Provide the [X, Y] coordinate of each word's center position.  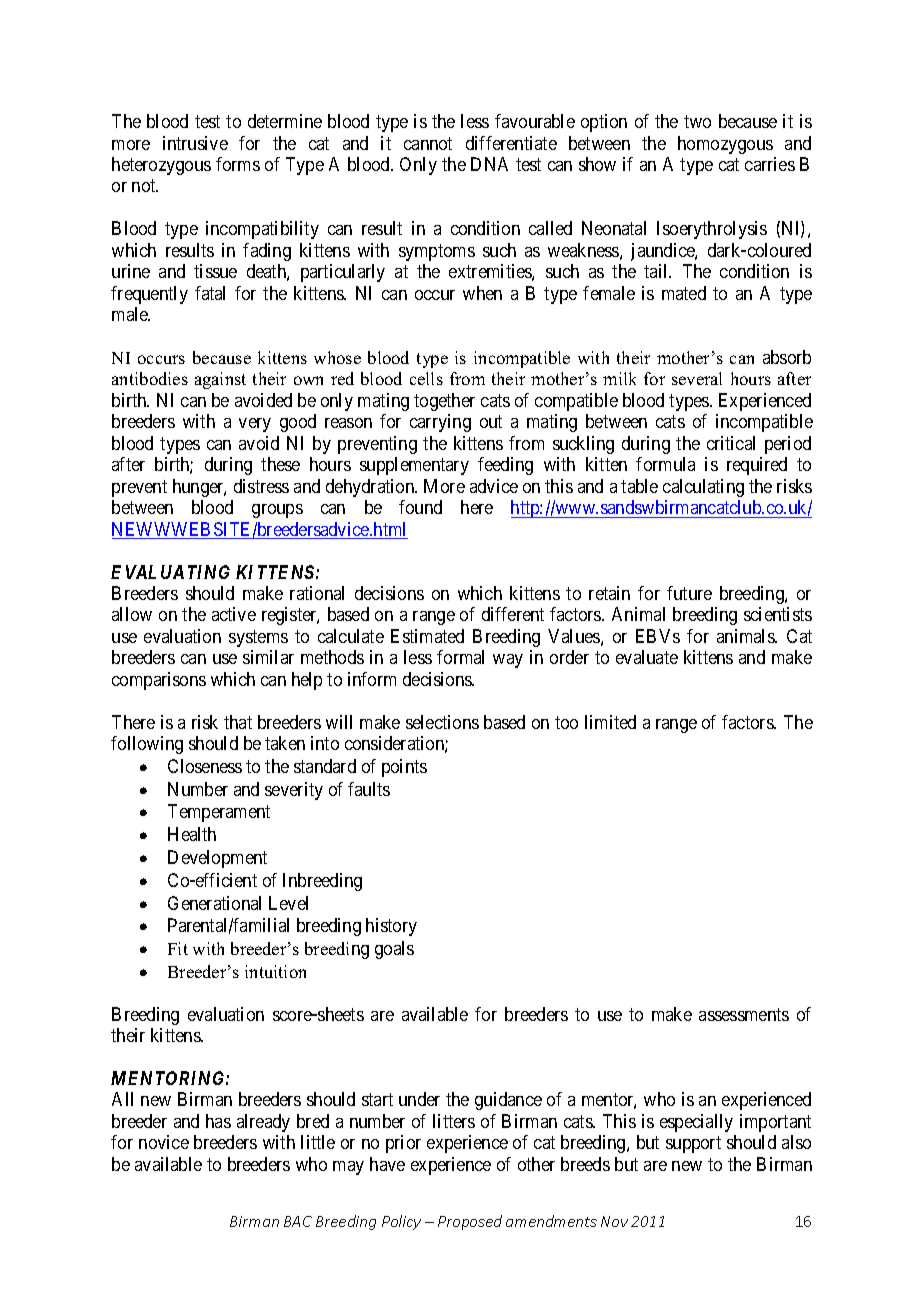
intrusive [195, 143]
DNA [489, 164]
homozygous [725, 145]
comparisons [159, 681]
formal [460, 657]
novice [164, 1142]
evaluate [647, 657]
